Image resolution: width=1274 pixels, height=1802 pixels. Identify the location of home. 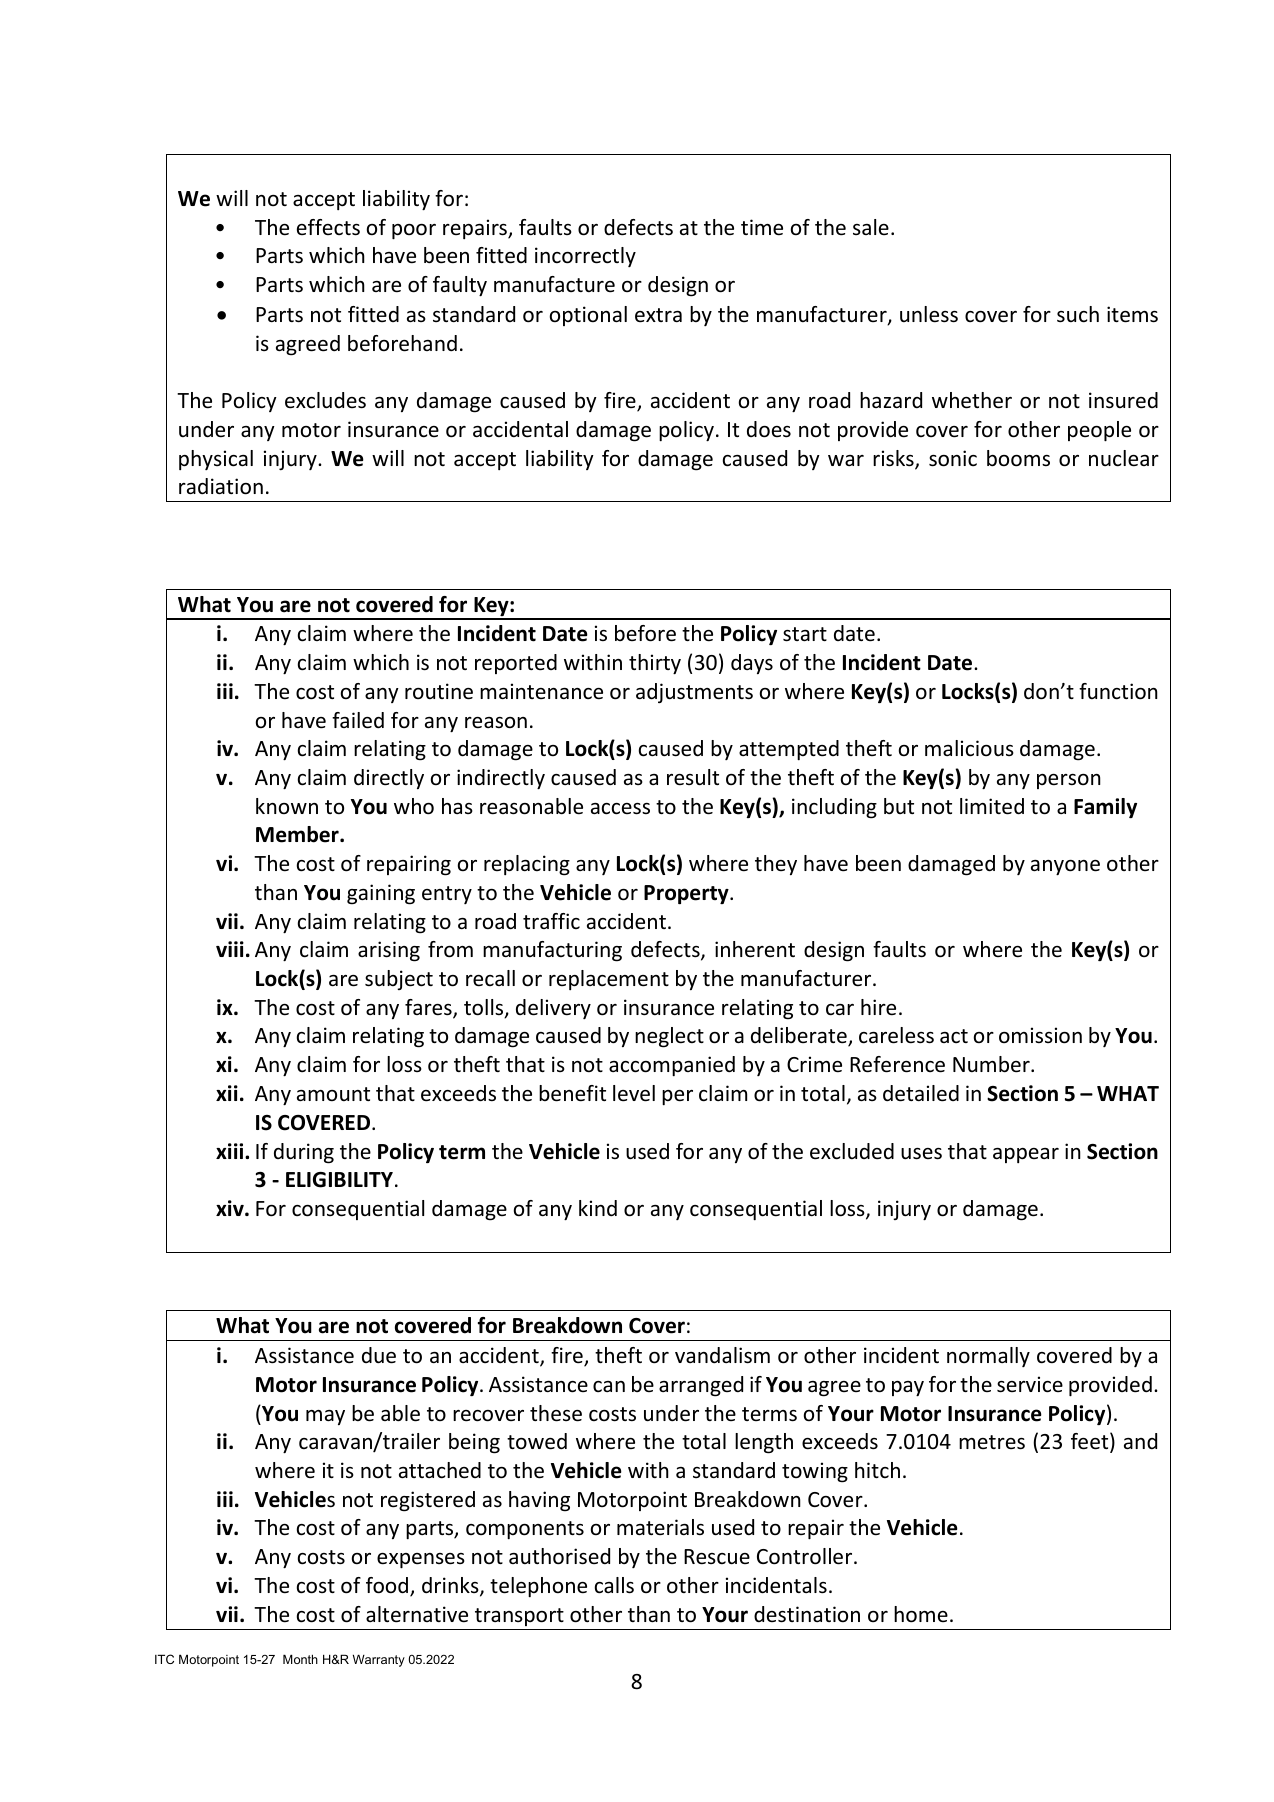
(921, 1614).
